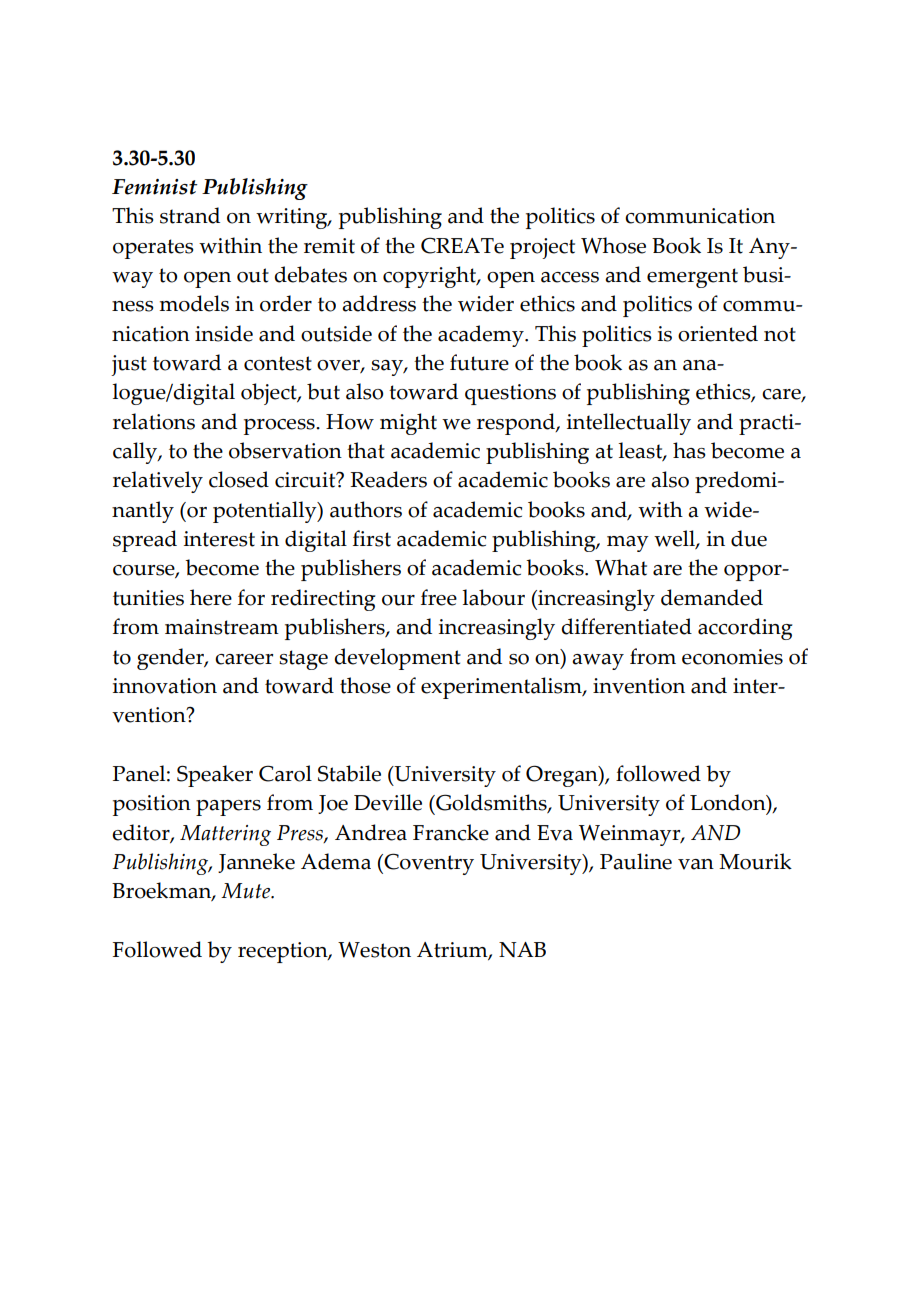 This image has width=924, height=1308. Describe the element at coordinates (165, 686) in the image. I see `innovation` at that location.
